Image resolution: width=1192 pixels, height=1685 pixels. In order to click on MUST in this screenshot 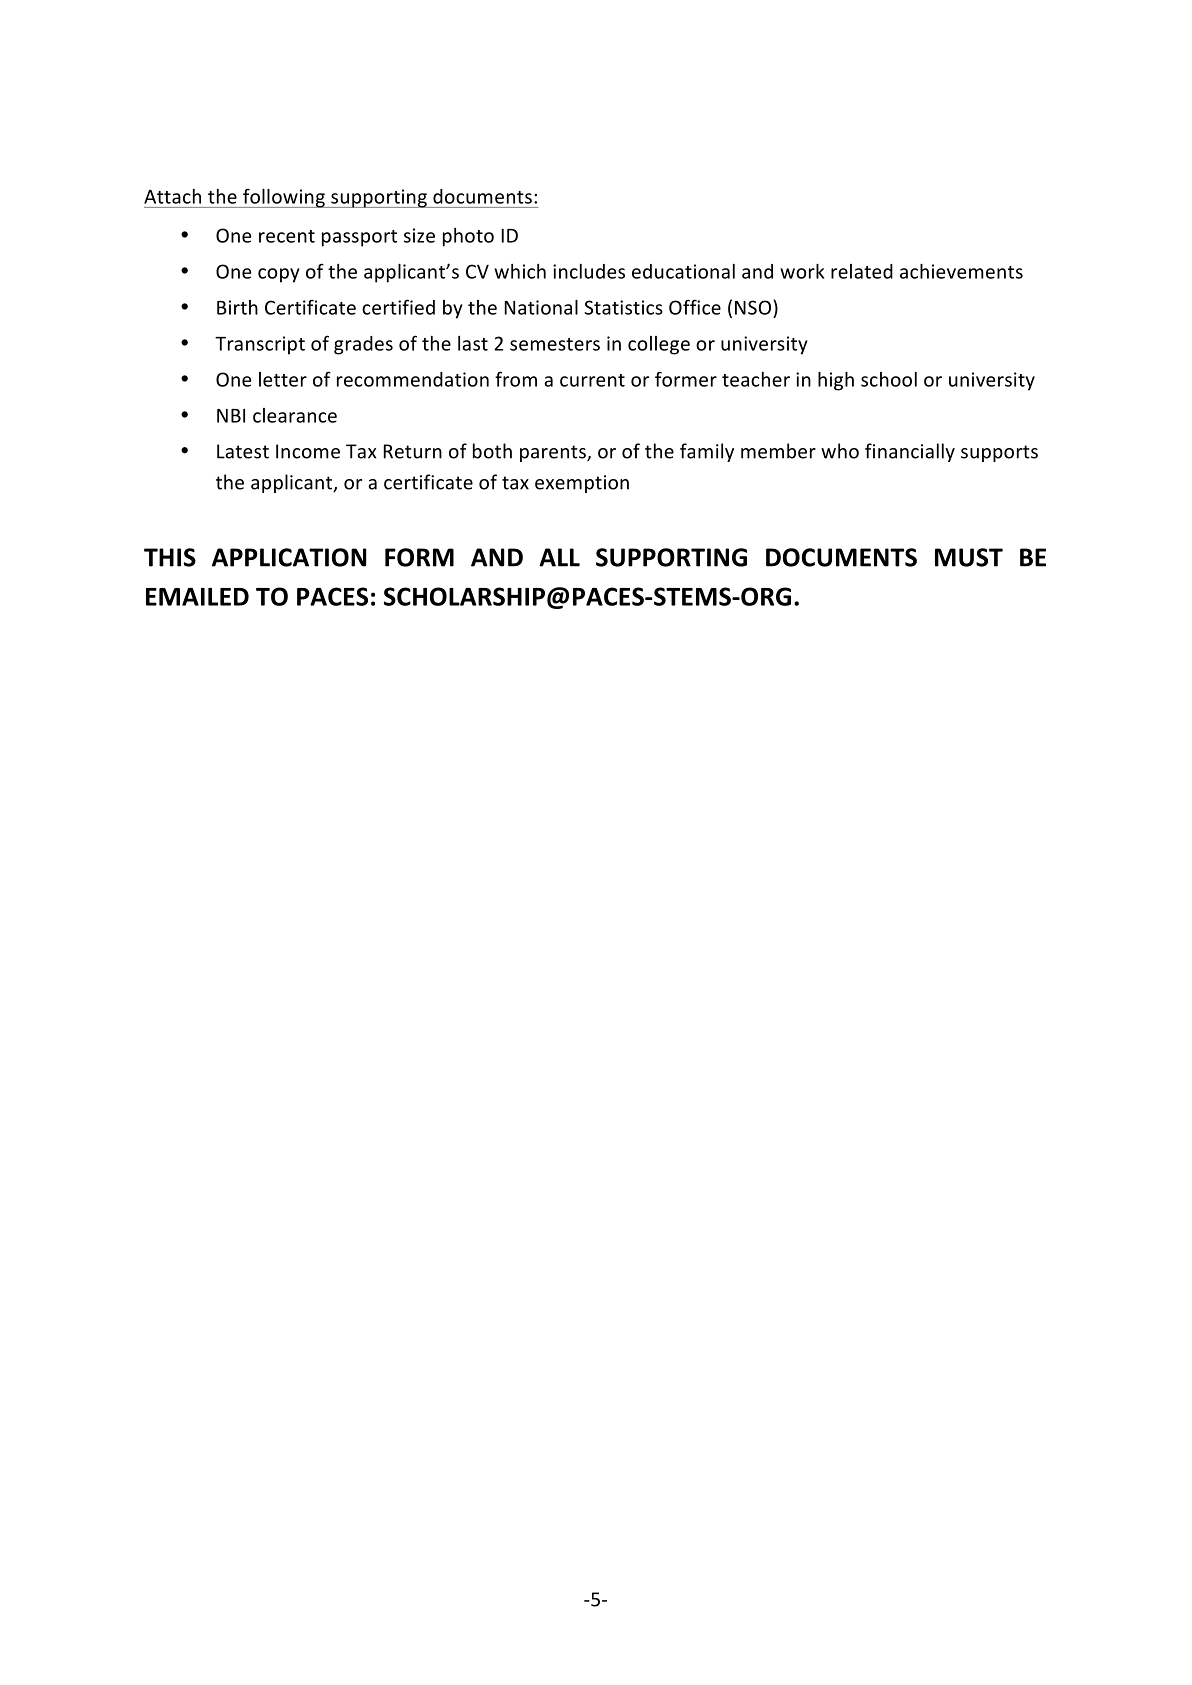, I will do `click(969, 557)`.
